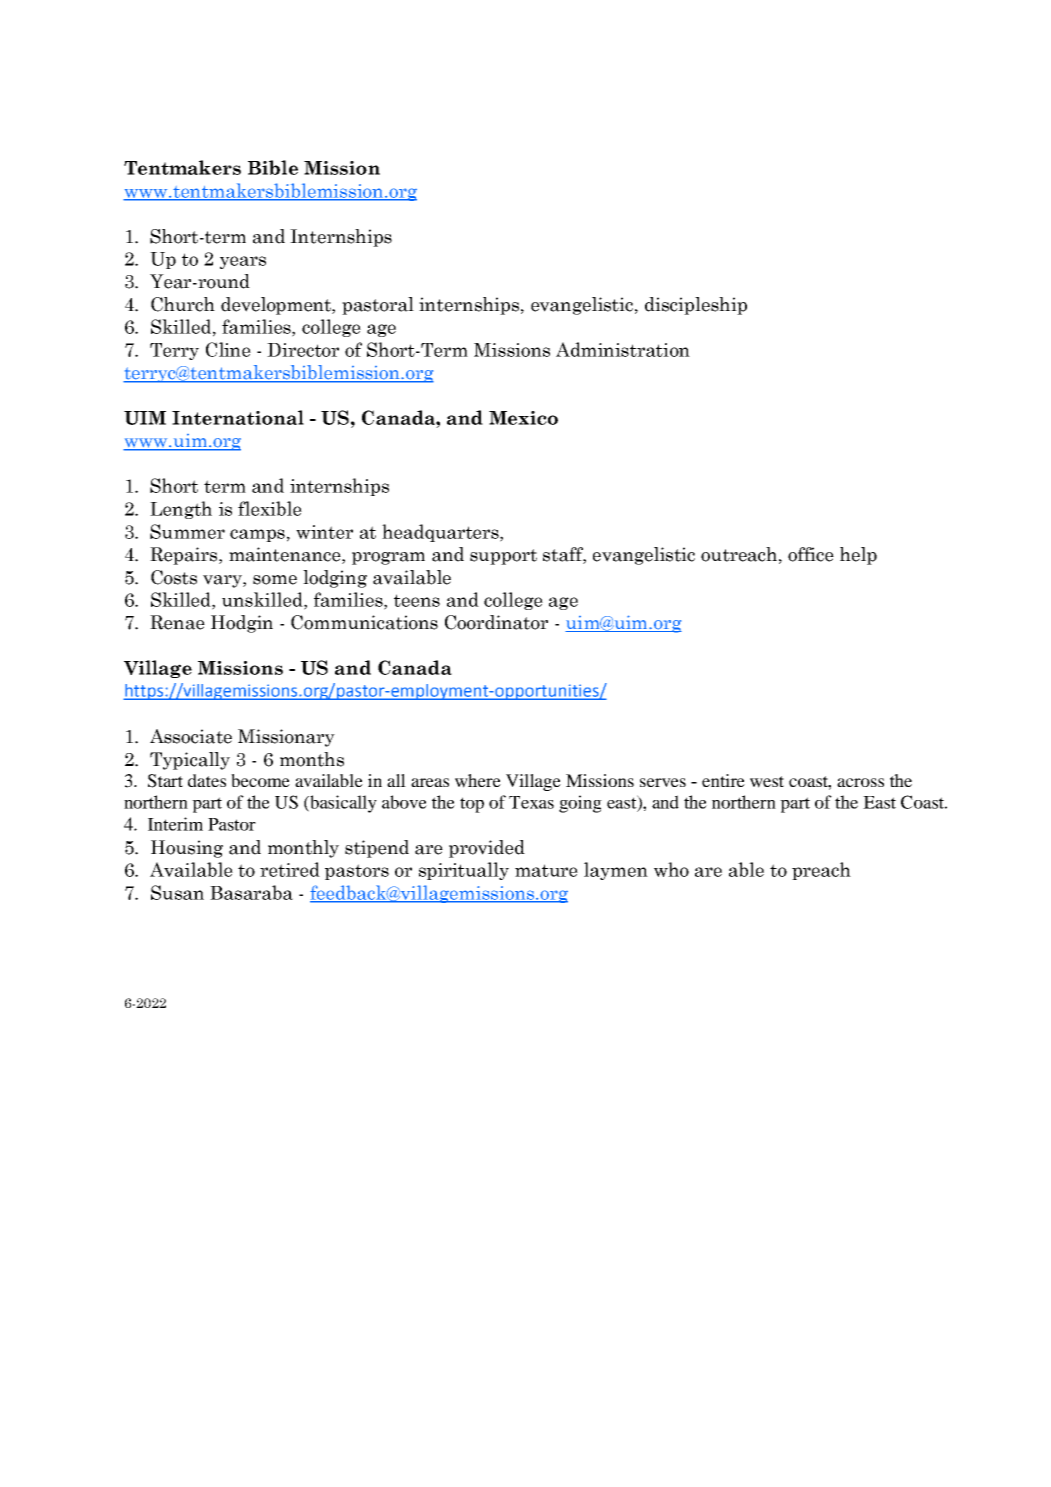 The width and height of the page is (1051, 1487). I want to click on retired, so click(290, 869).
